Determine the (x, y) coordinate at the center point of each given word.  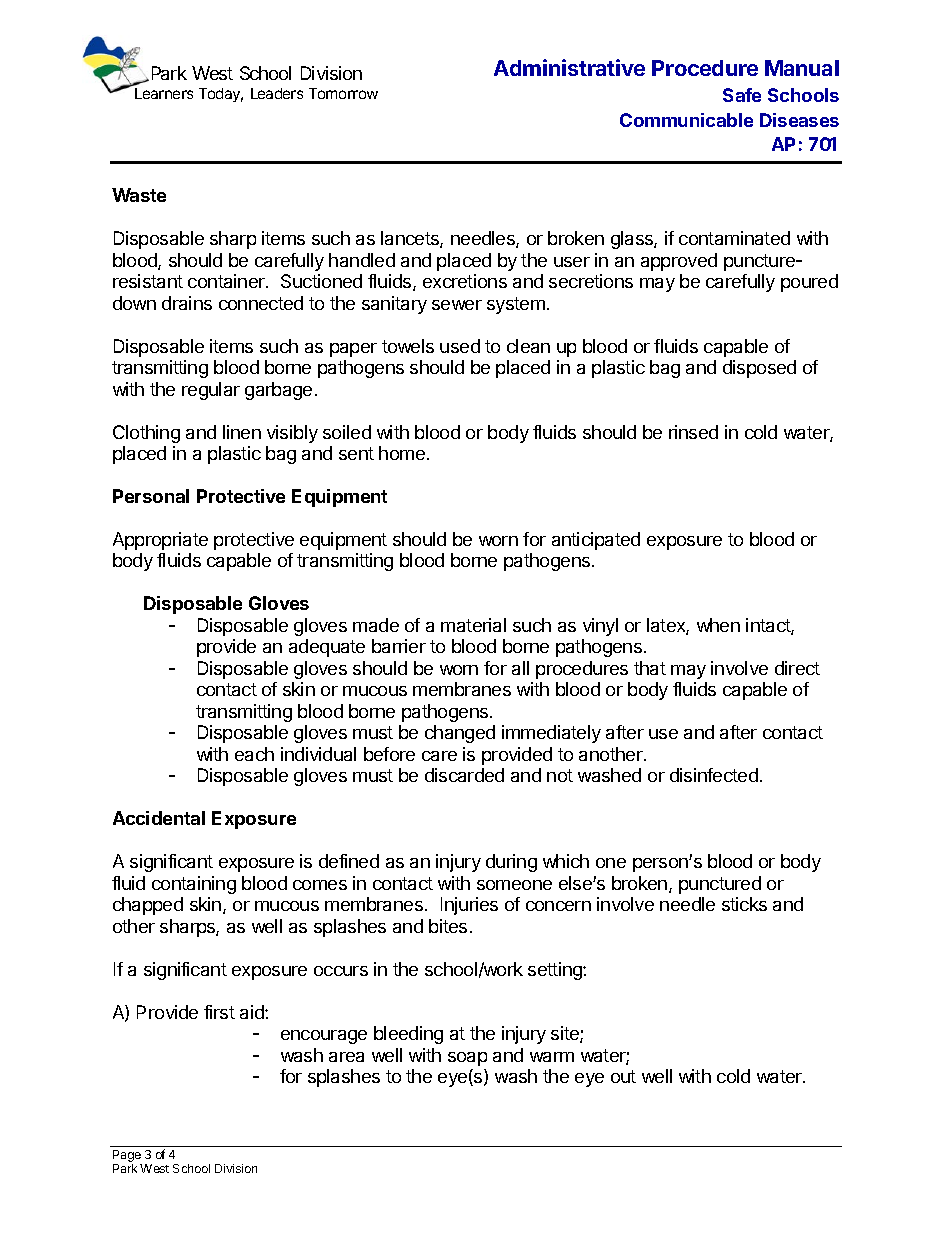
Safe (742, 95)
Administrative (569, 67)
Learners (164, 93)
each (254, 754)
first (219, 1012)
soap (467, 1059)
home (402, 453)
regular (211, 391)
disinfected (714, 775)
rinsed (693, 432)
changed (460, 734)
